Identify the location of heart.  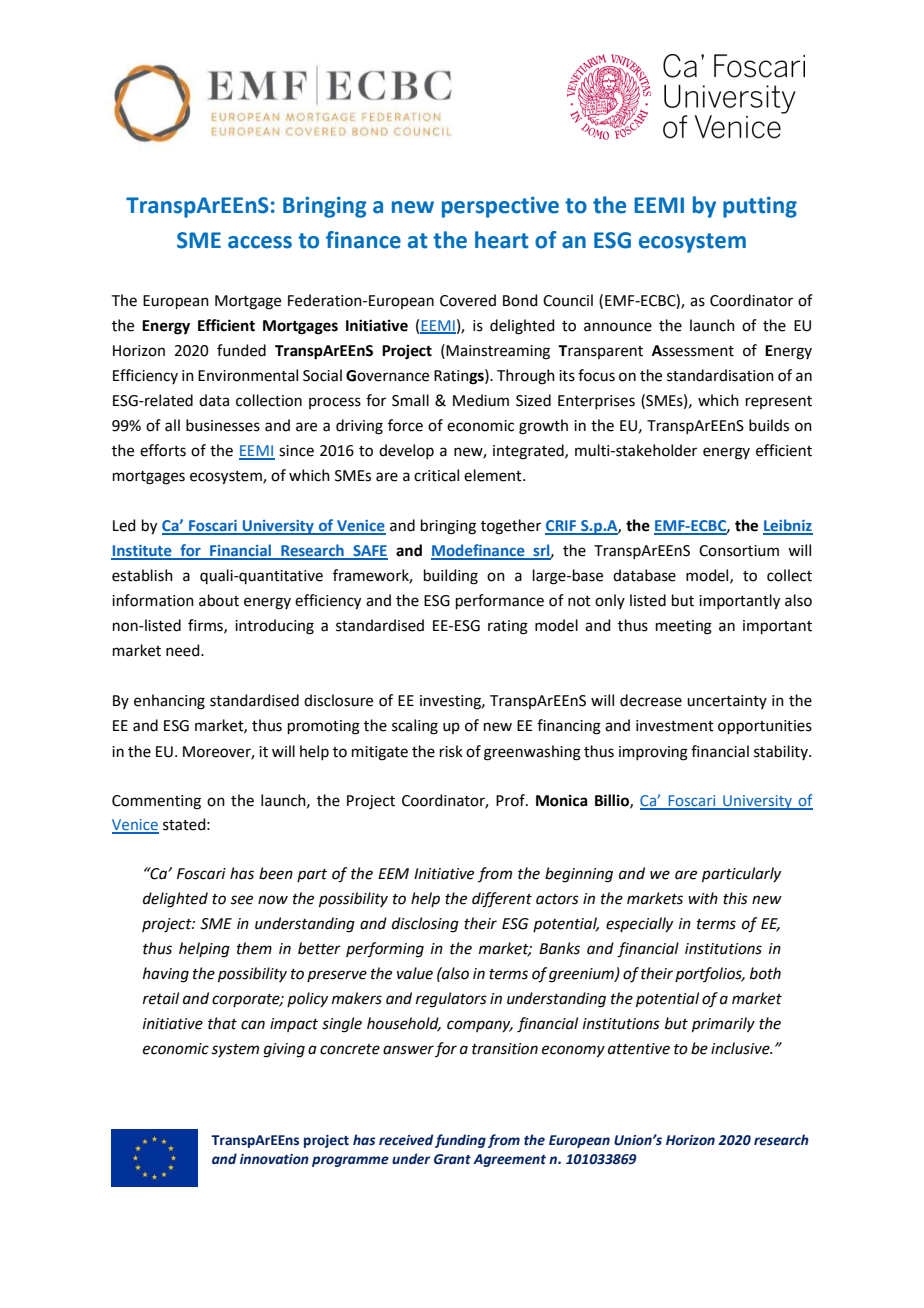
(501, 240).
